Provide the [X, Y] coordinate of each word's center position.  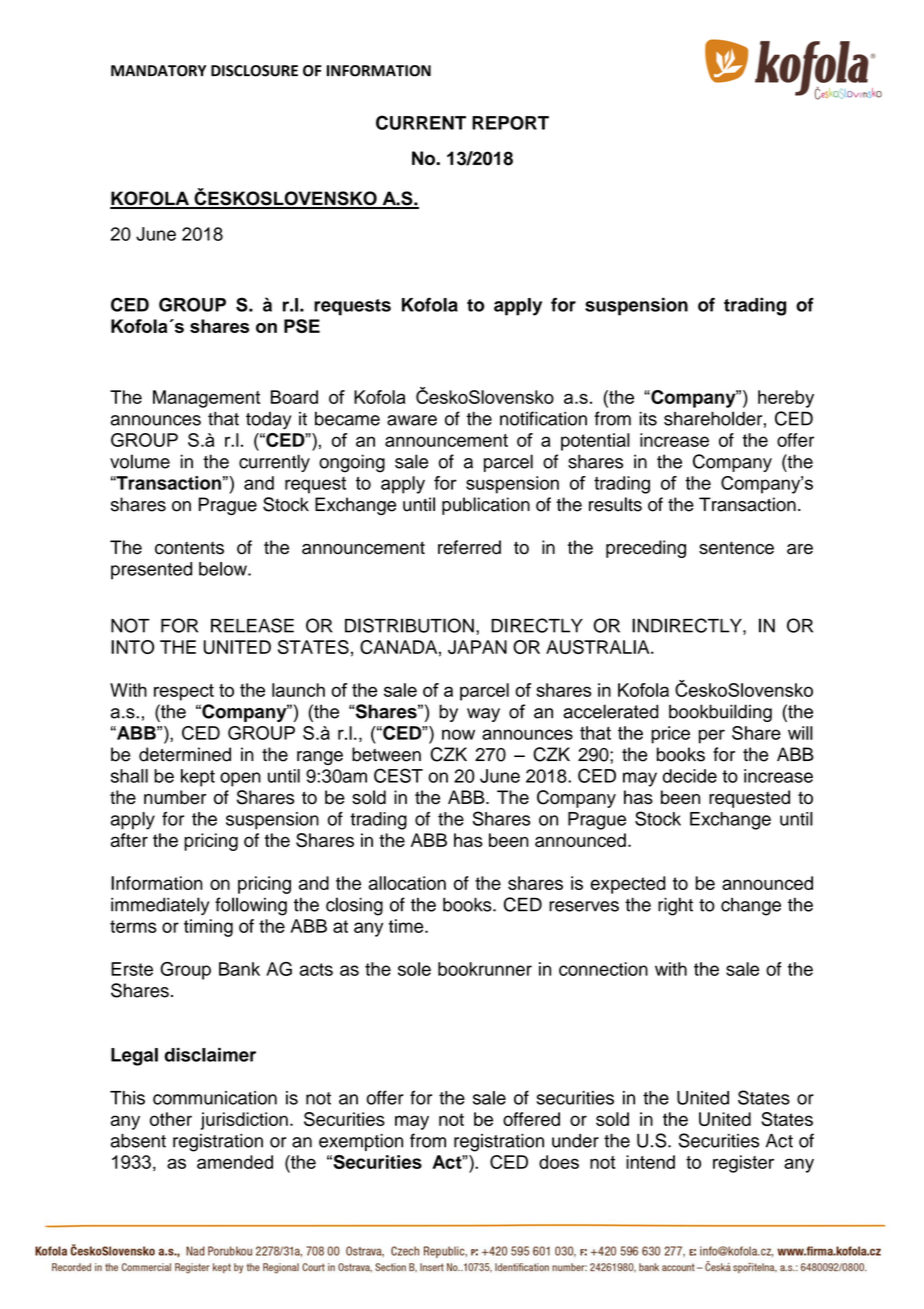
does [559, 1162]
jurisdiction [244, 1121]
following [251, 906]
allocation [407, 883]
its [648, 418]
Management [206, 399]
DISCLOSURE [254, 71]
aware [412, 420]
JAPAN [477, 647]
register [743, 1164]
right [675, 906]
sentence [736, 548]
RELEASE [252, 625]
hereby [786, 399]
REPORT [510, 123]
